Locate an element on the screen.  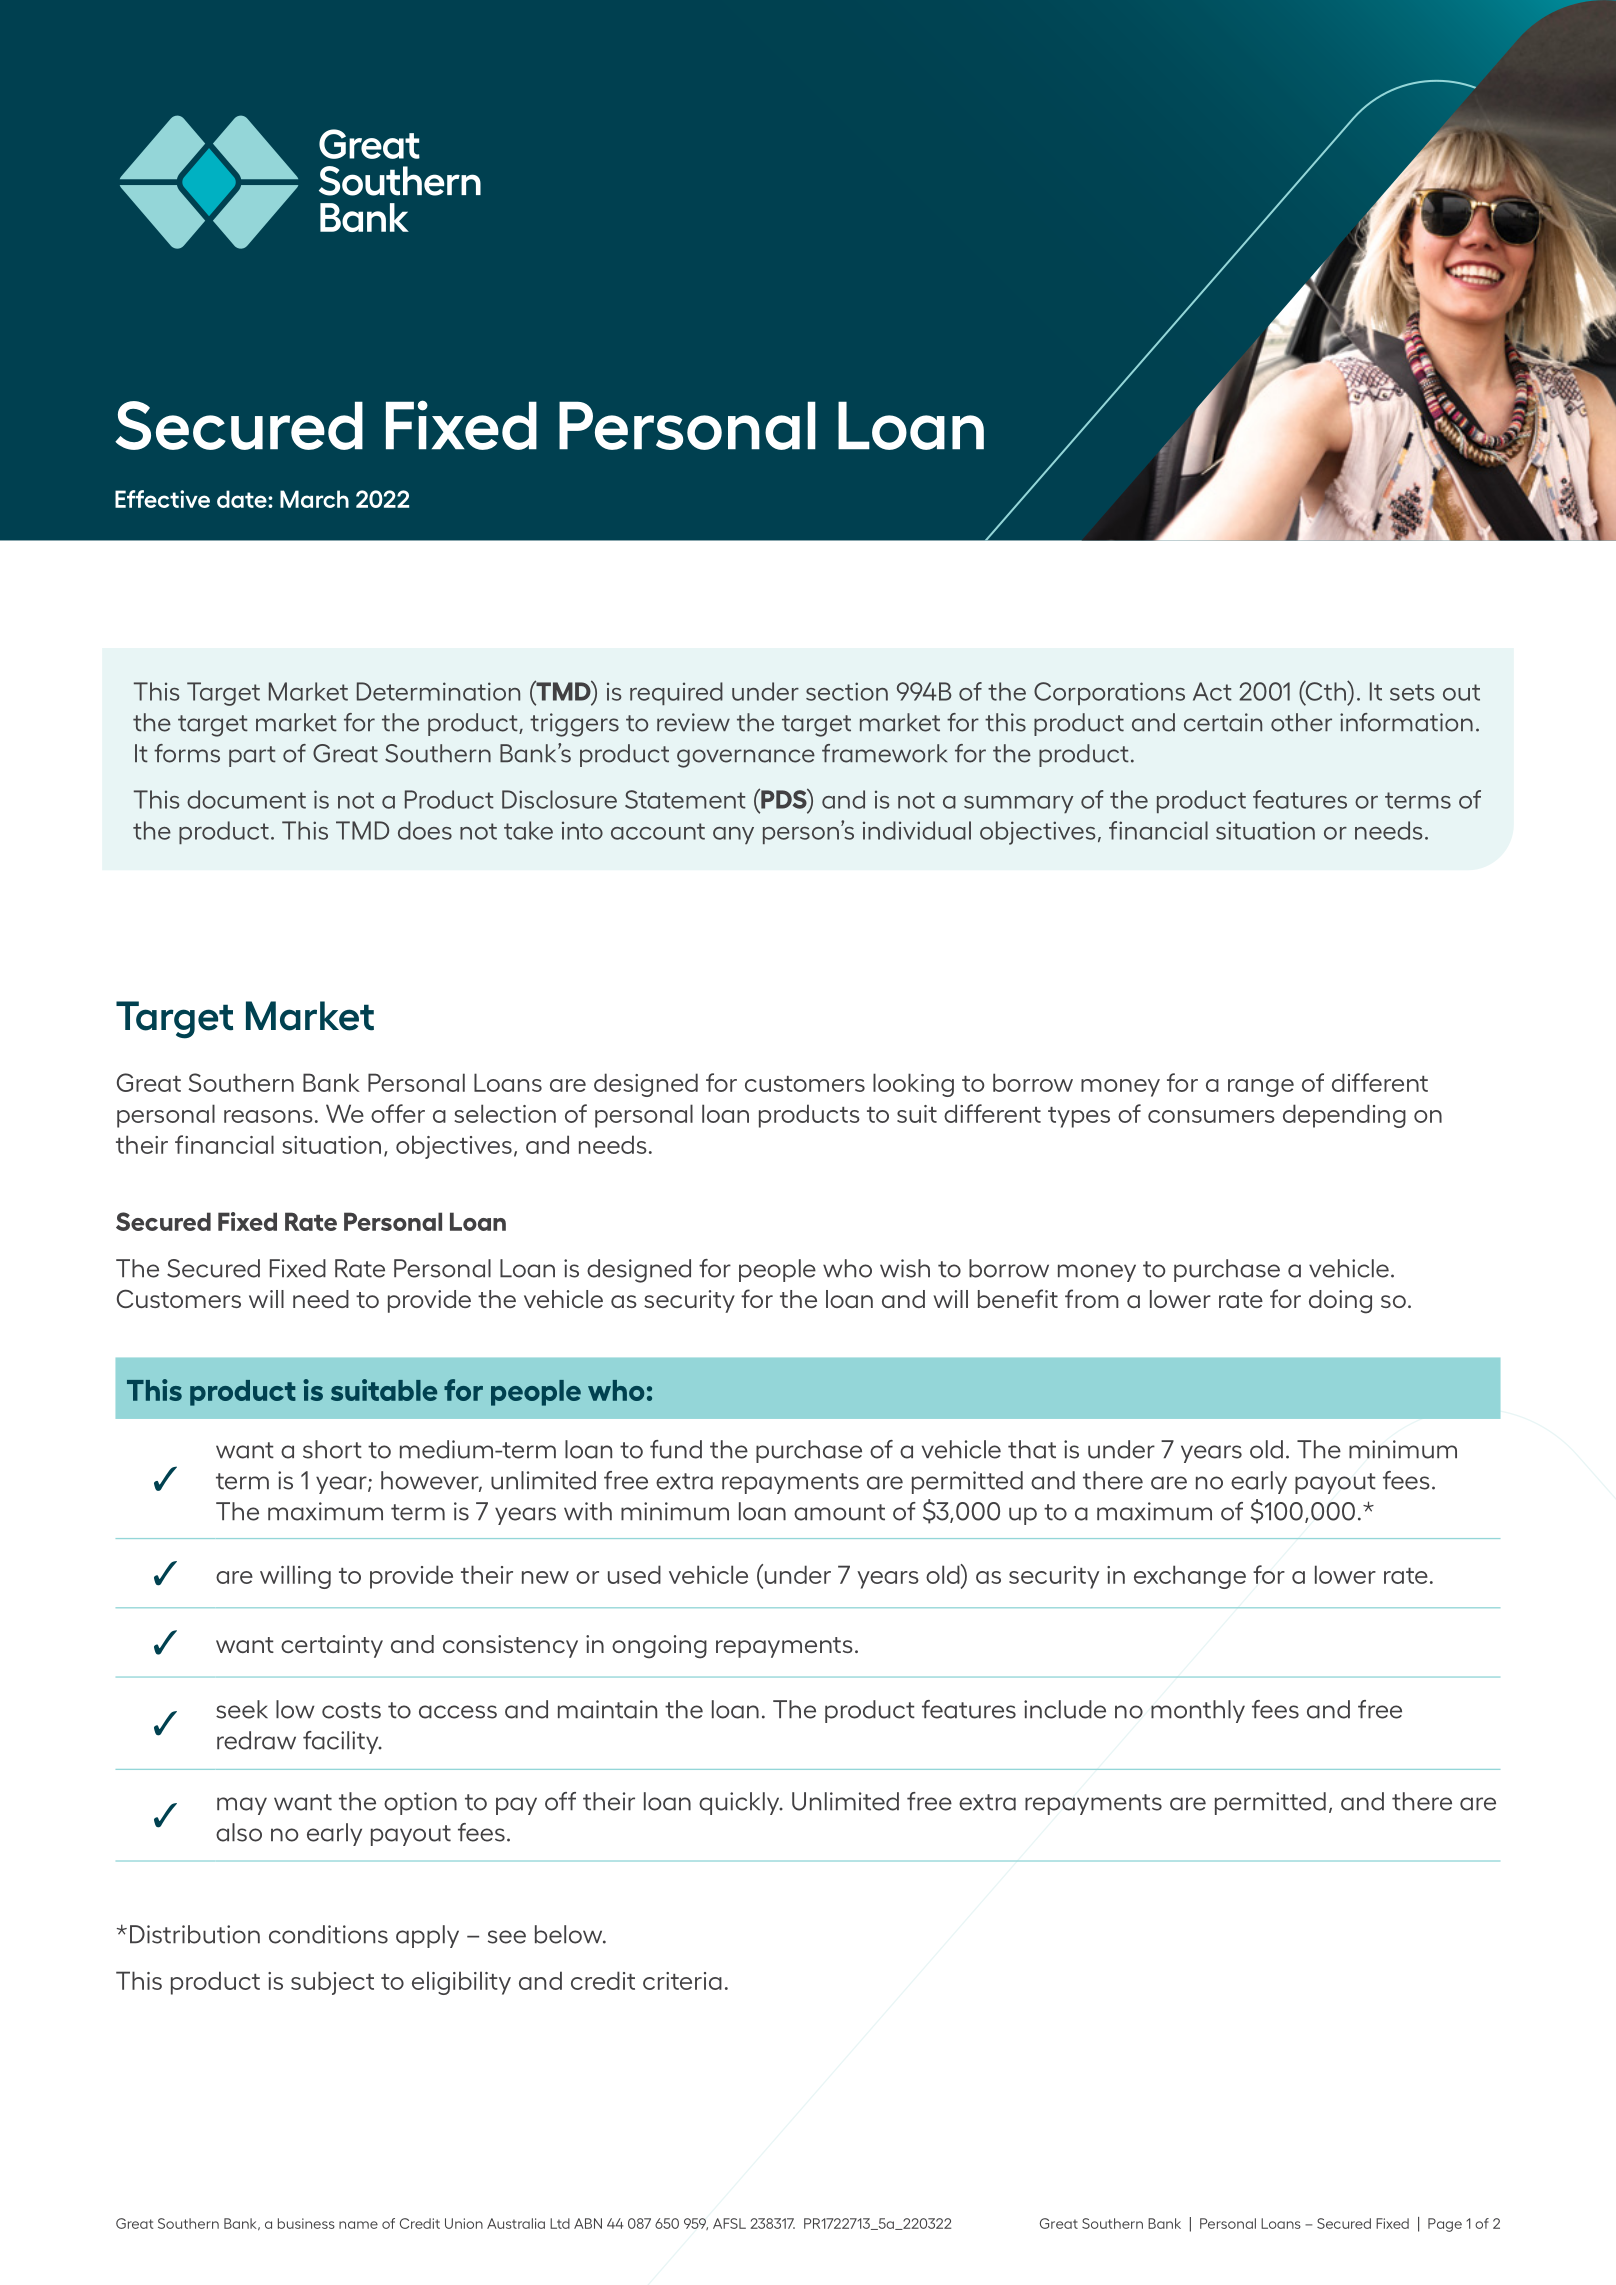
reasons is located at coordinates (268, 1116).
